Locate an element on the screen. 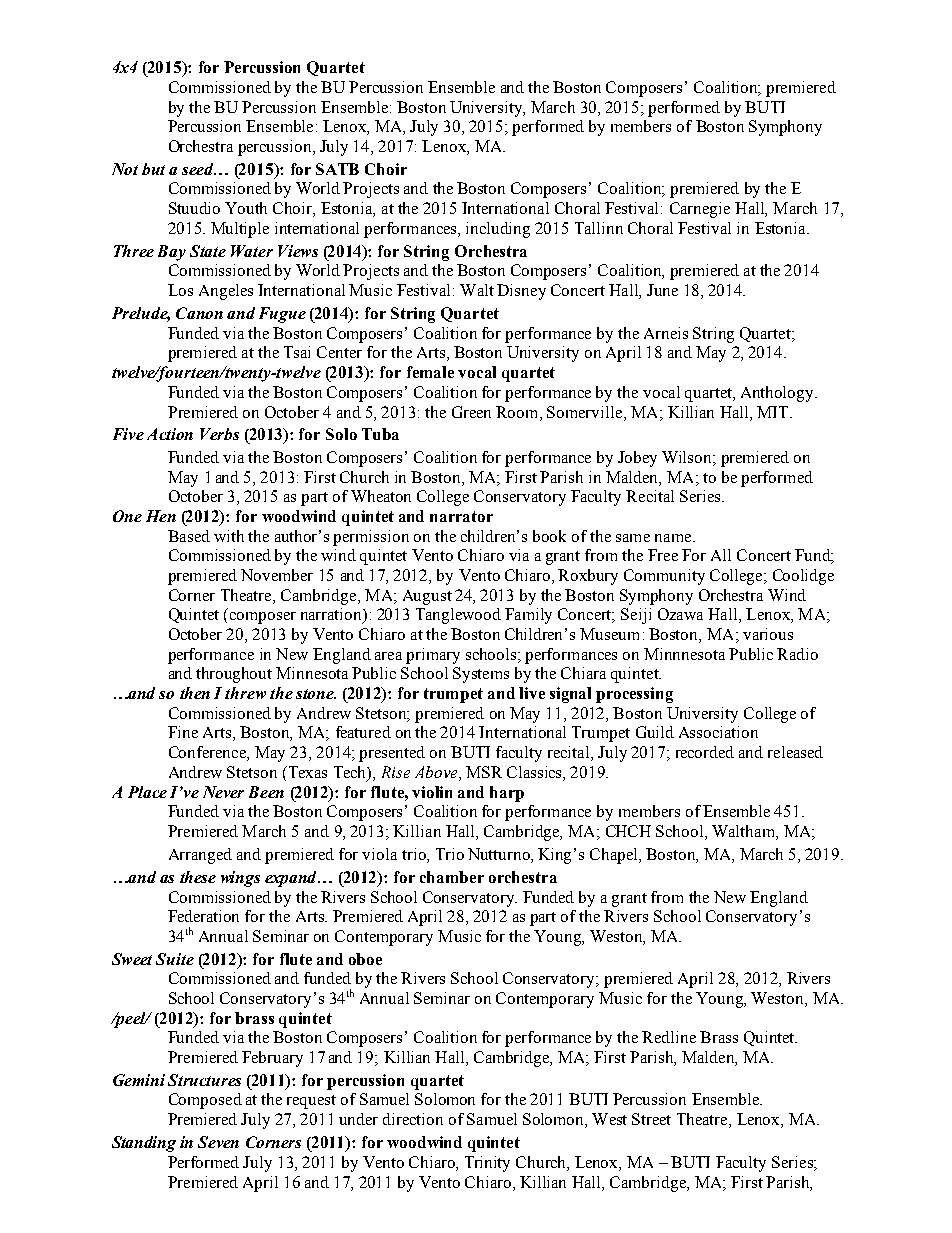 The width and height of the screenshot is (952, 1233). throughout is located at coordinates (234, 675).
